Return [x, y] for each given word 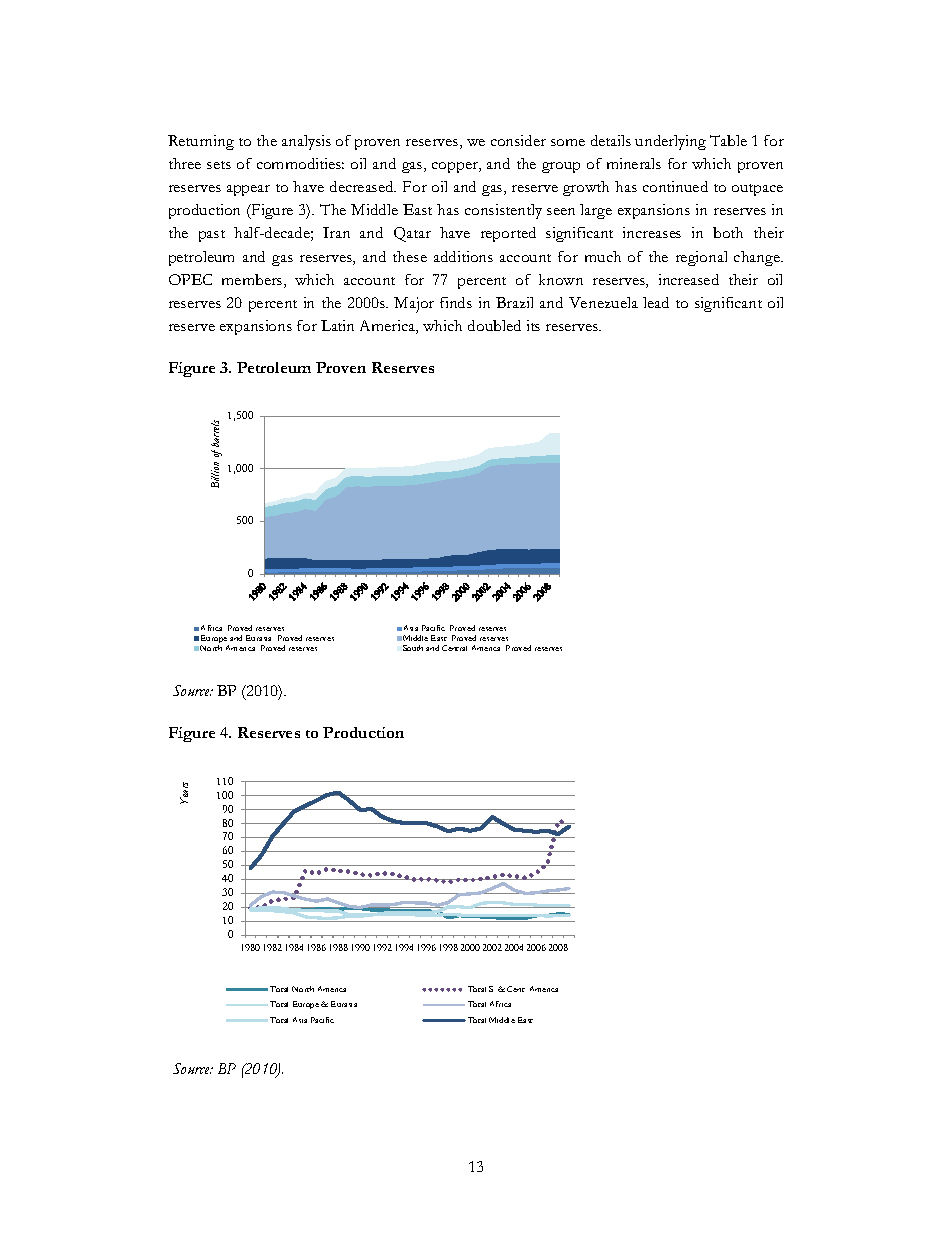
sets [219, 165]
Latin [337, 325]
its [533, 325]
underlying [670, 142]
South [413, 648]
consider [518, 140]
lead [656, 302]
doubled [494, 325]
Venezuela [603, 302]
